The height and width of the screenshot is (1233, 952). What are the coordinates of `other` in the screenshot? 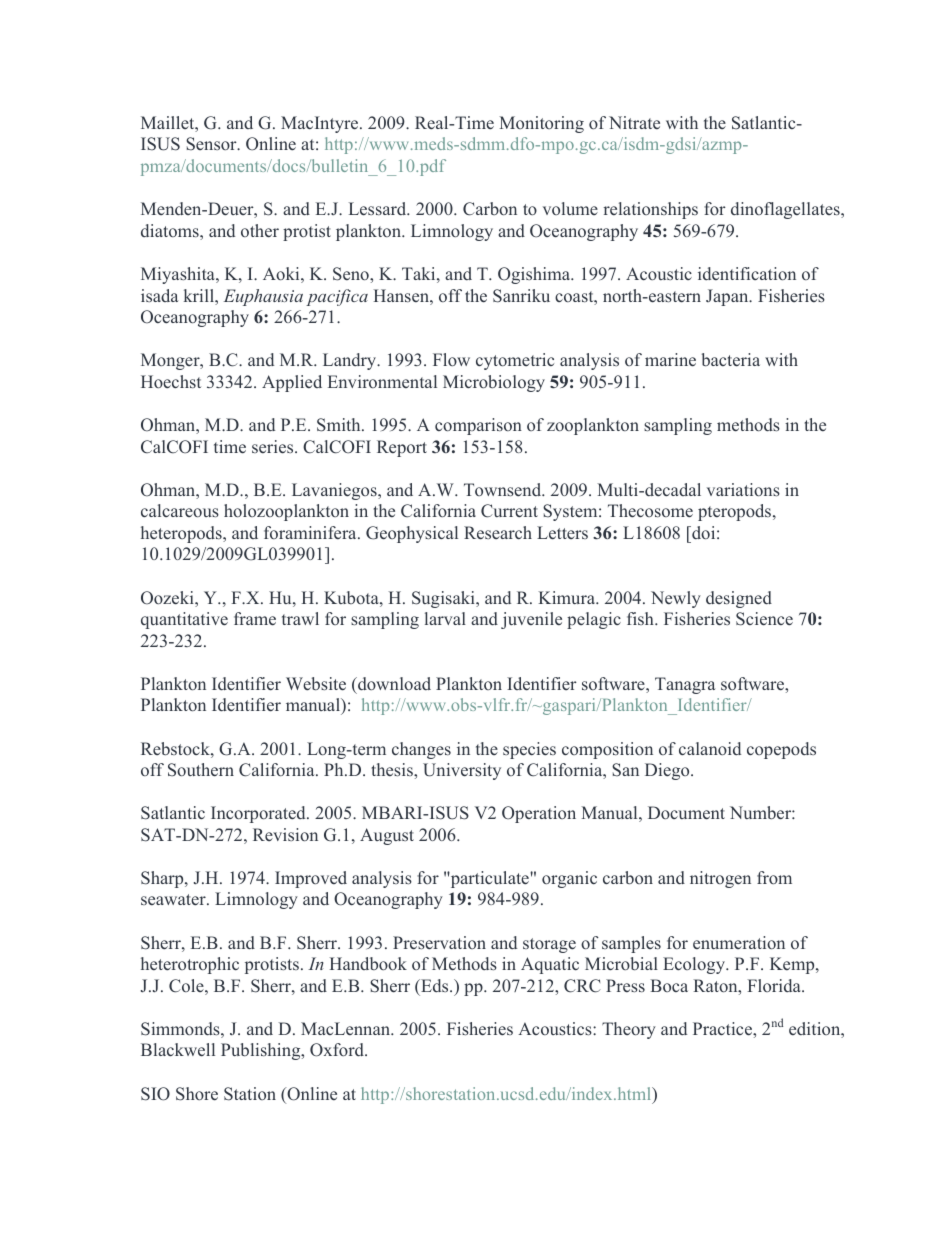 It's located at (260, 231).
